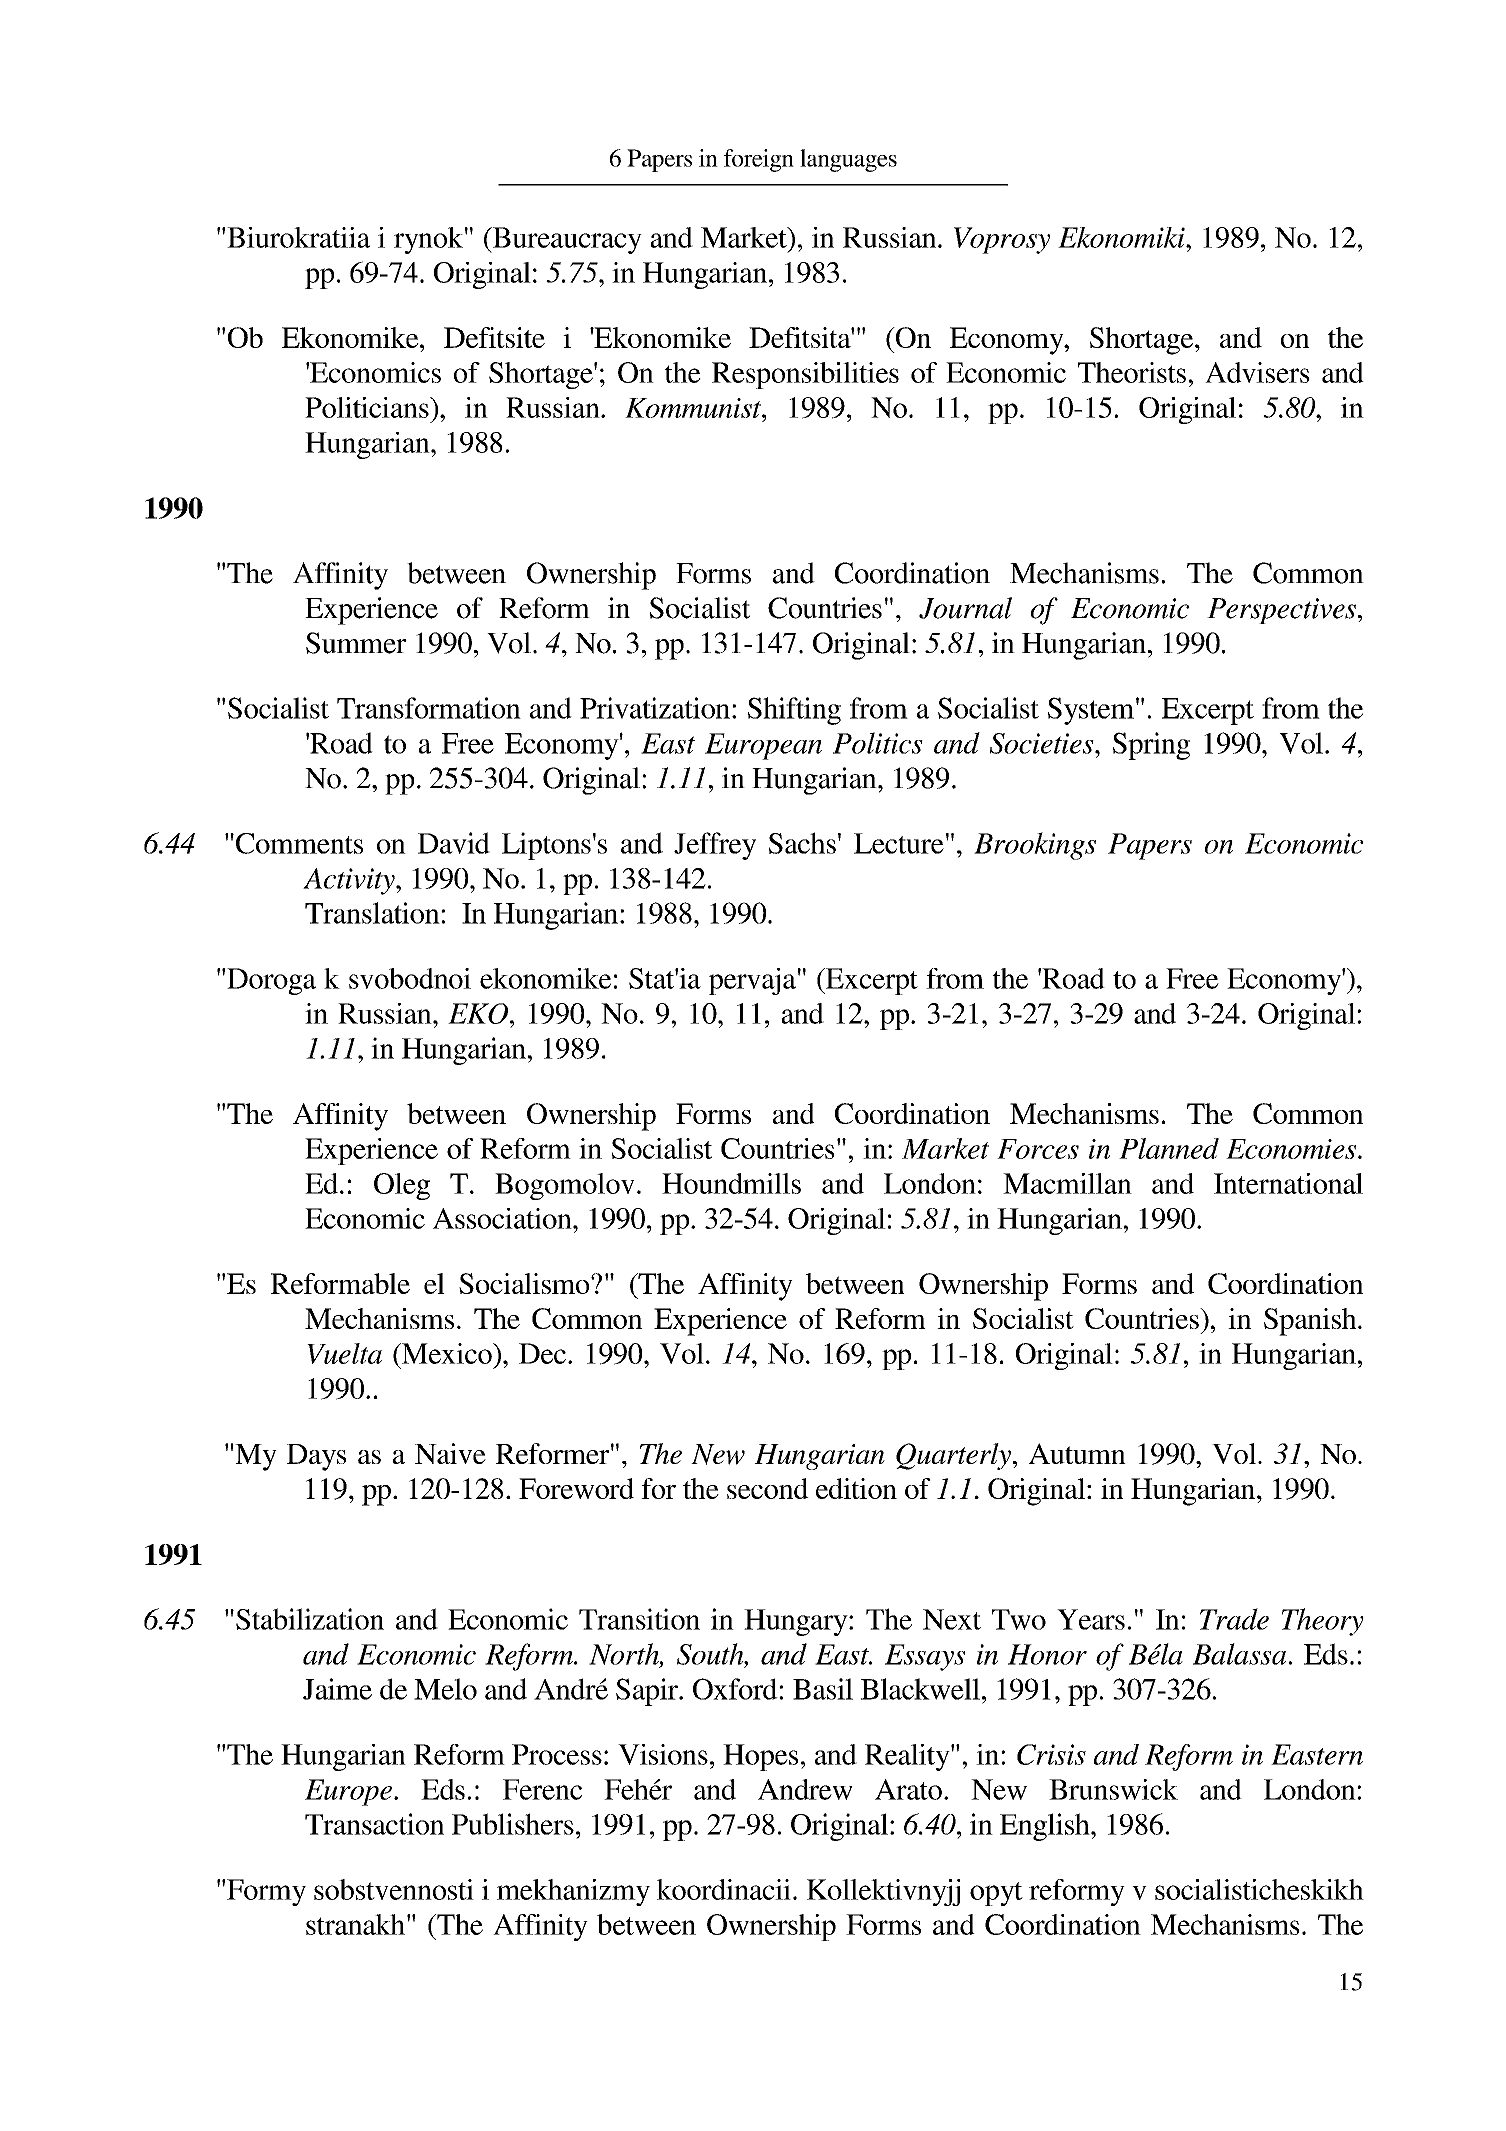  I want to click on Transaction, so click(374, 1824).
